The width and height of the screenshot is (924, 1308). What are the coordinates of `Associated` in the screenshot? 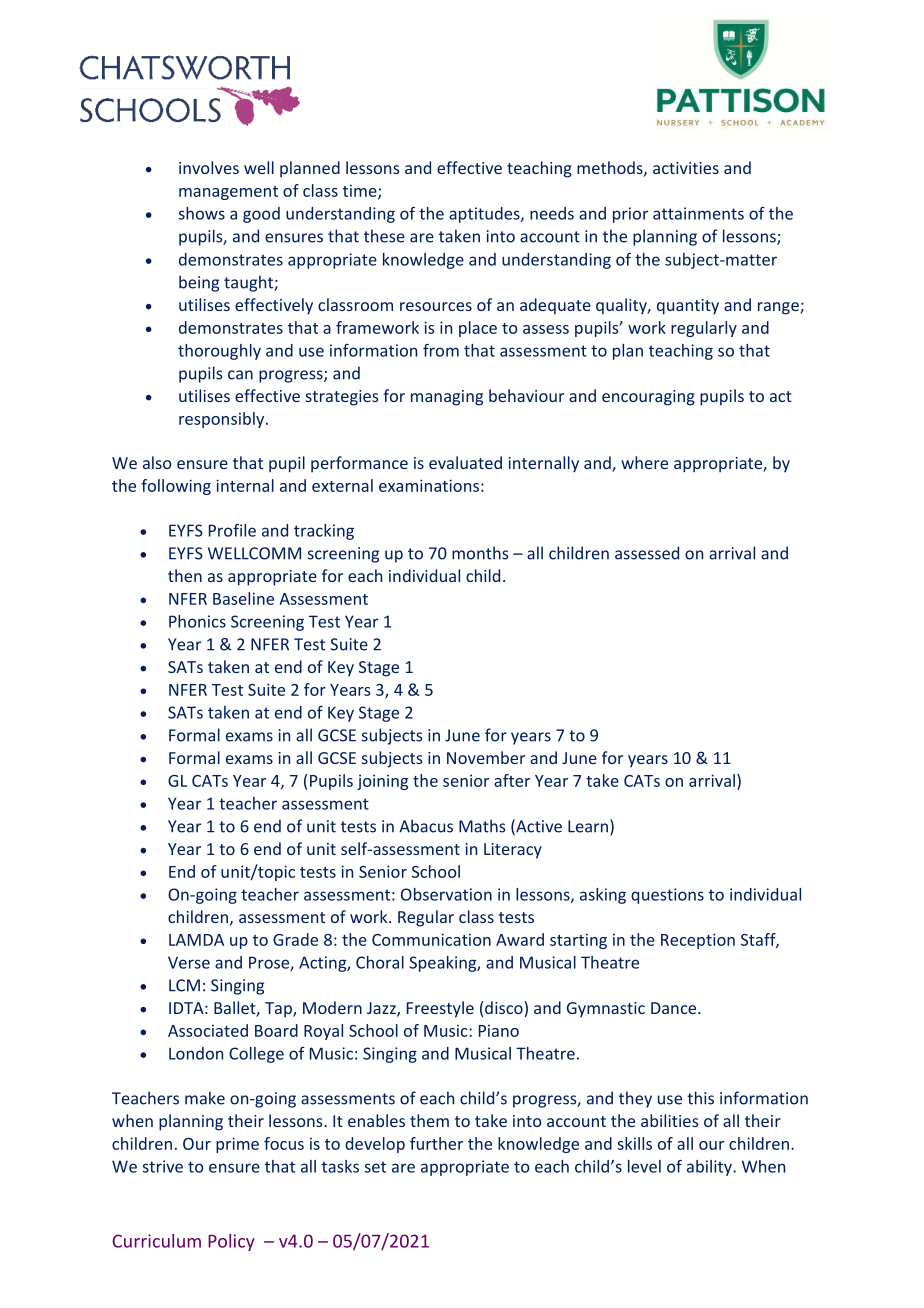 It's located at (208, 1030).
